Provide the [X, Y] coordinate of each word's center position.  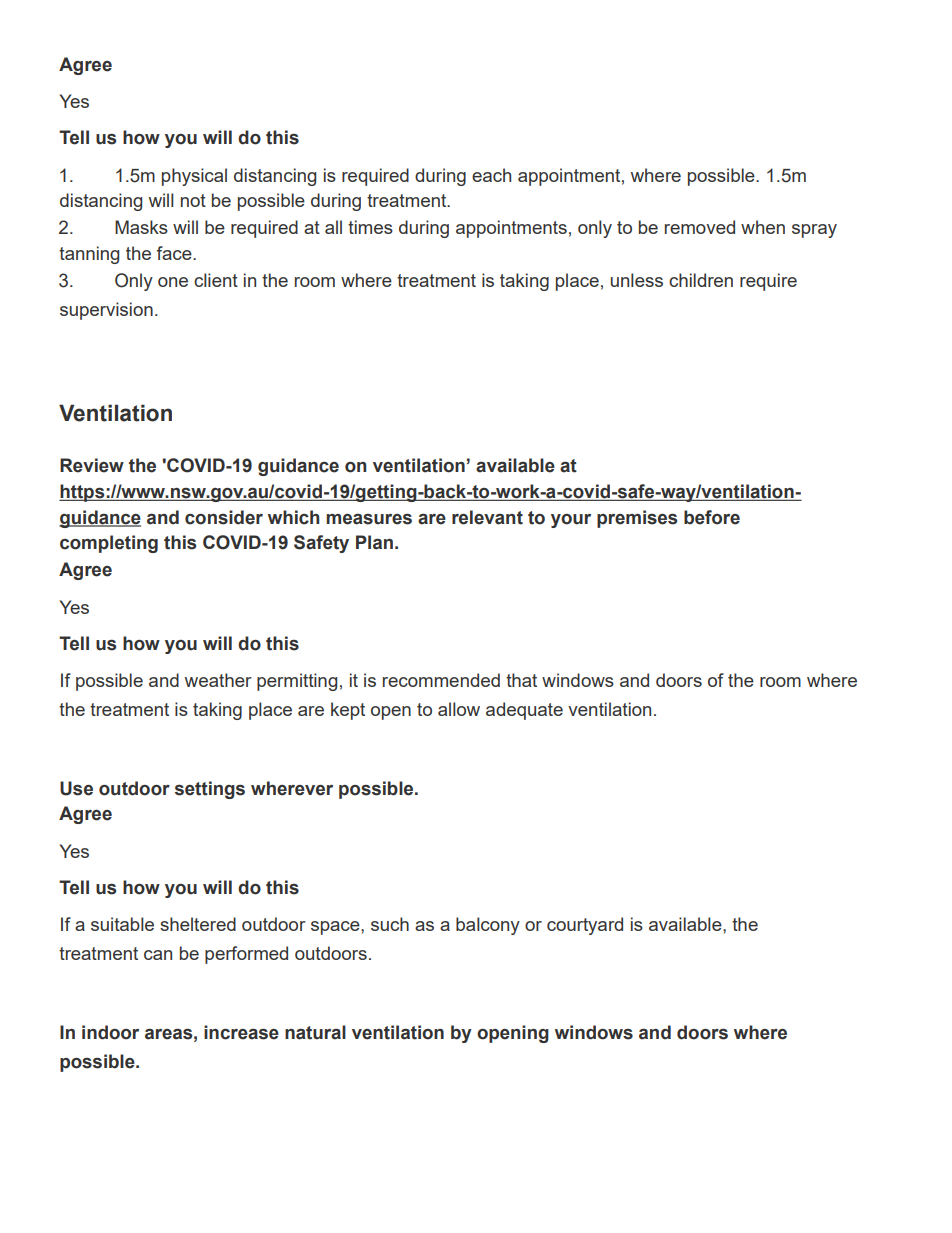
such [390, 924]
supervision [106, 311]
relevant [487, 517]
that [521, 680]
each [491, 175]
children [701, 280]
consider [224, 517]
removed [700, 227]
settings [210, 790]
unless [636, 280]
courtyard [585, 926]
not [193, 200]
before [712, 517]
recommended [441, 680]
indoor [110, 1032]
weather [218, 680]
